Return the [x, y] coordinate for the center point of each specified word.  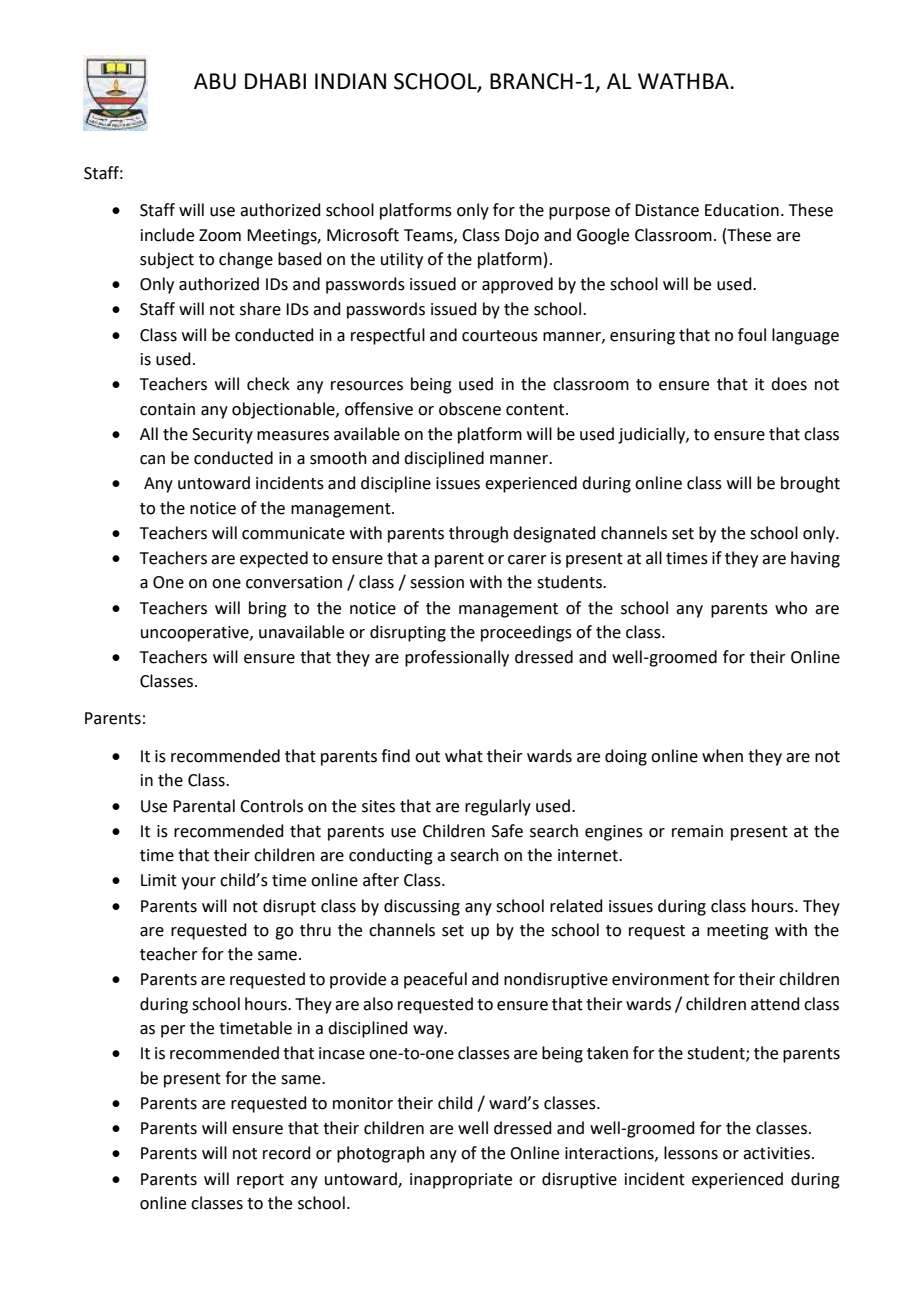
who [791, 608]
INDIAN [350, 81]
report [260, 1181]
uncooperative [196, 634]
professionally [457, 658]
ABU [215, 81]
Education [742, 210]
